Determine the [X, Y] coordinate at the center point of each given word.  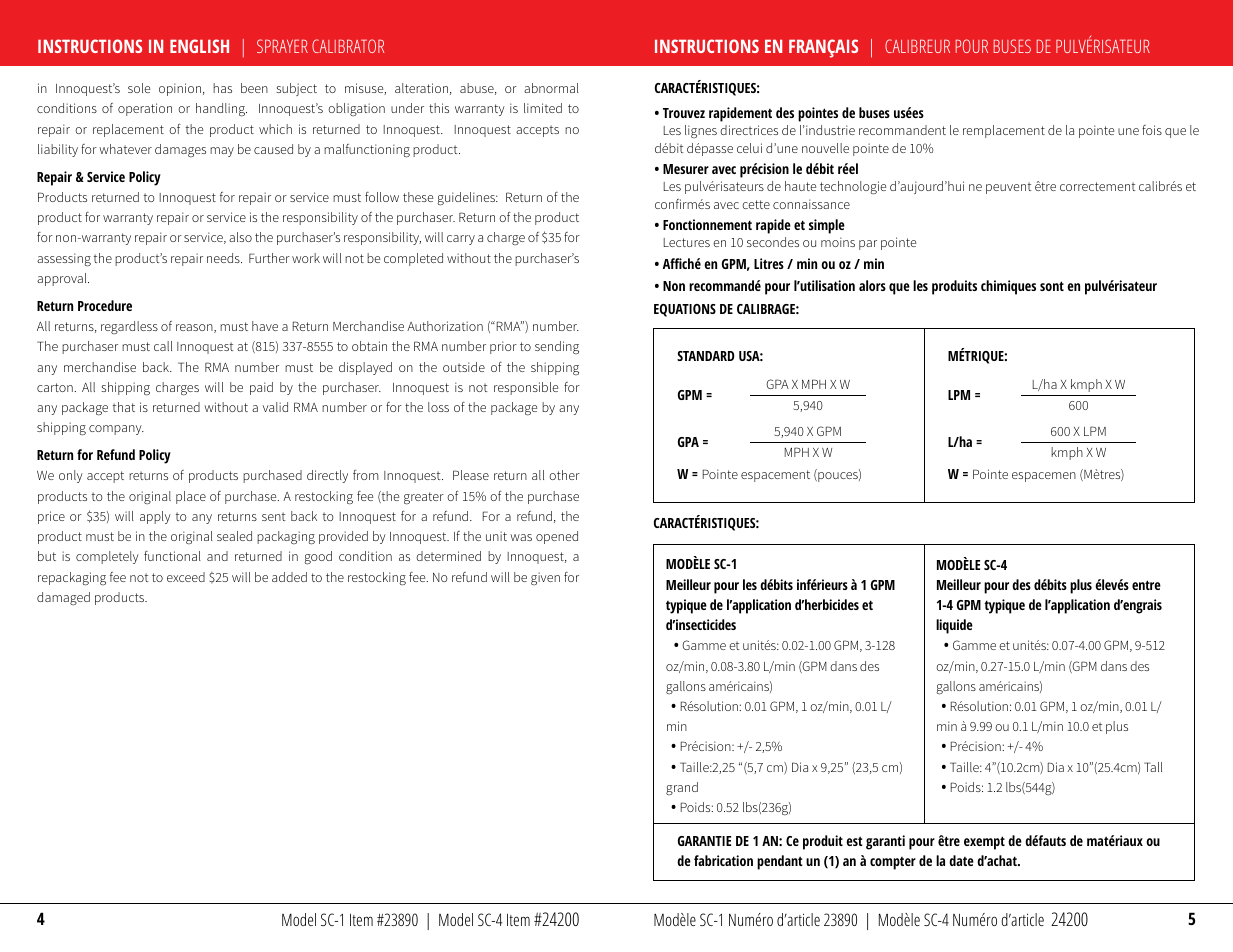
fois [1152, 130]
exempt [984, 843]
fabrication [723, 860]
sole [139, 88]
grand [682, 788]
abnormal [551, 88]
